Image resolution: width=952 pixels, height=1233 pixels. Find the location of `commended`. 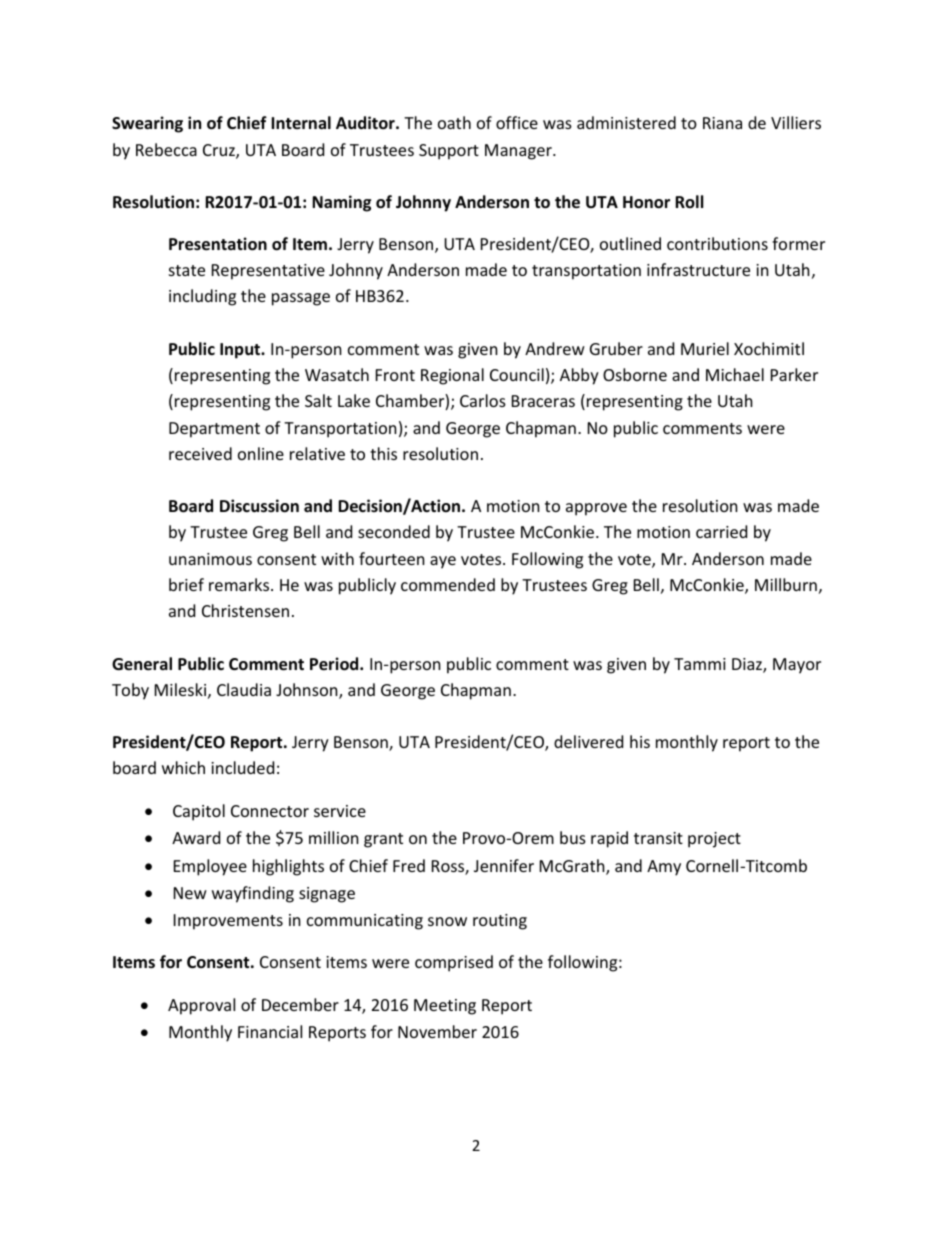

commended is located at coordinates (448, 584).
